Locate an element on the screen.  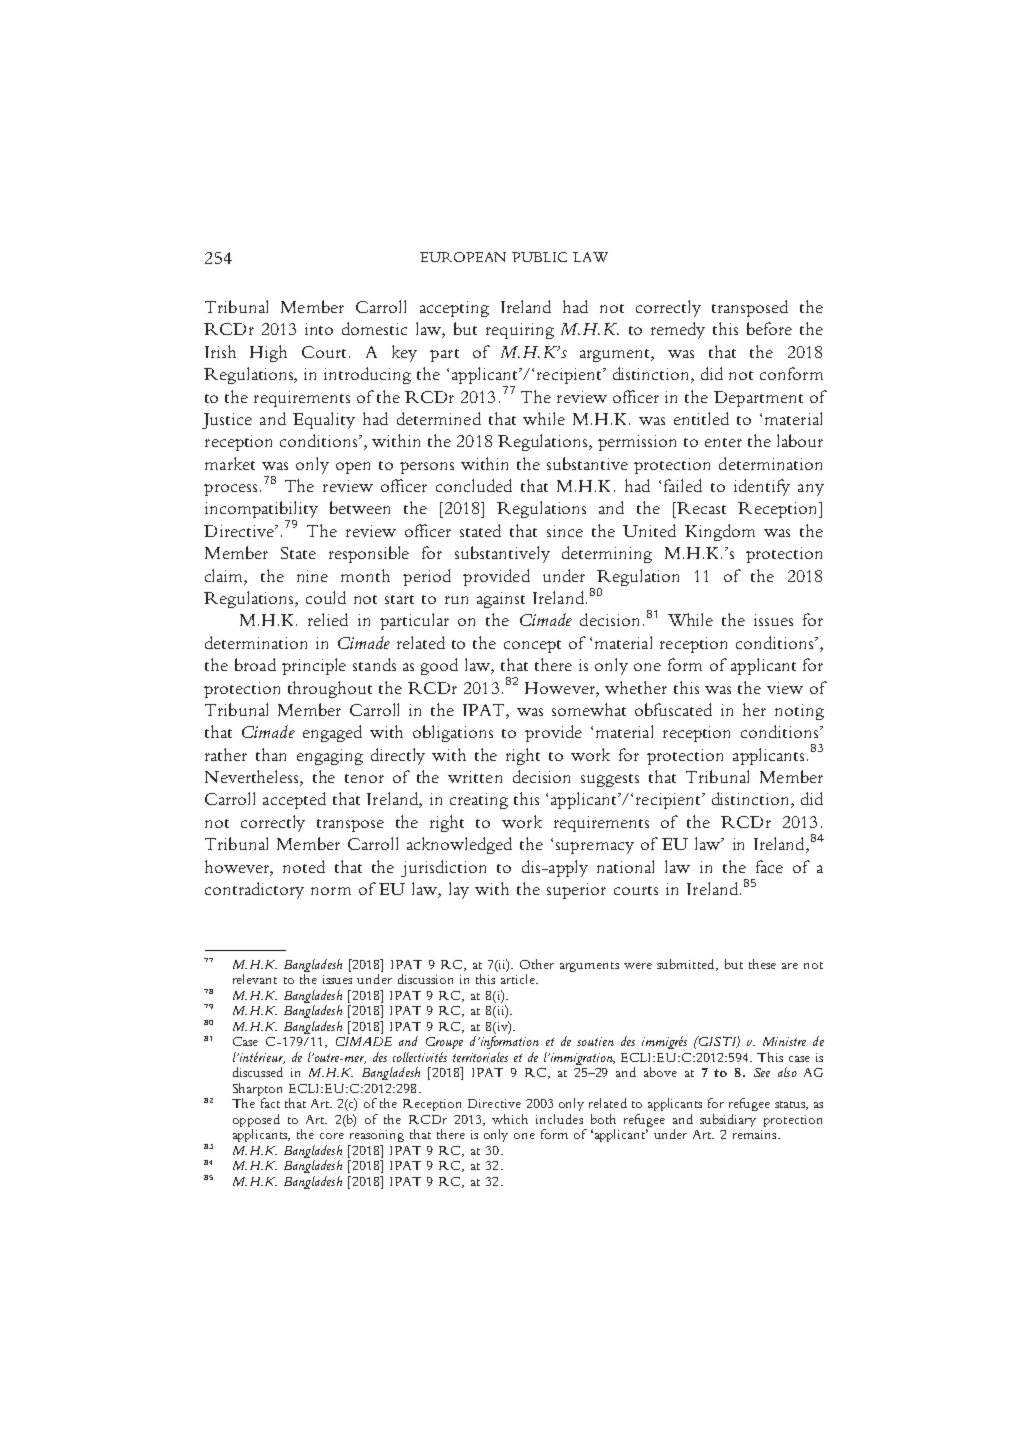
throughout is located at coordinates (330, 689).
